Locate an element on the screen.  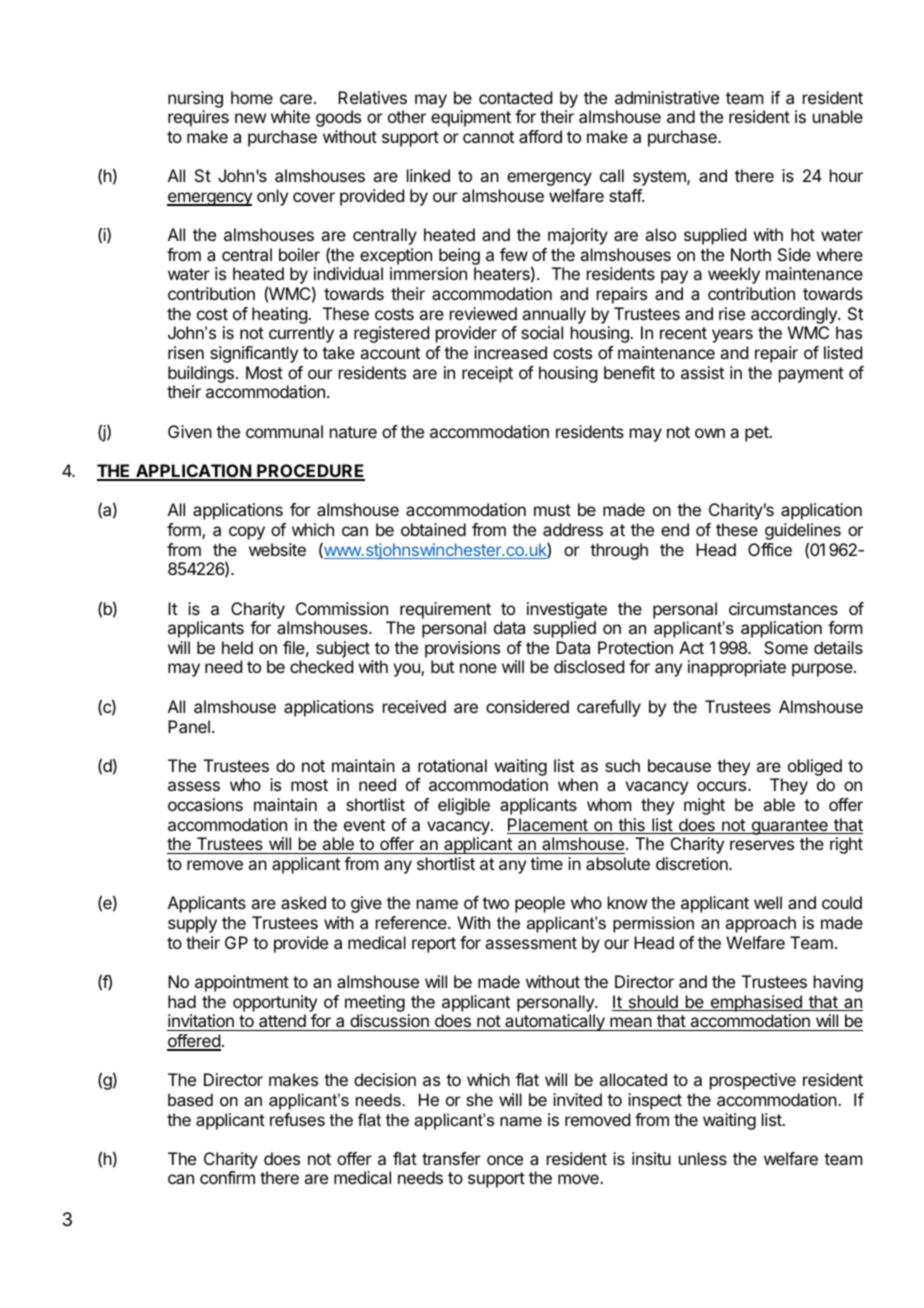
hour is located at coordinates (846, 175).
